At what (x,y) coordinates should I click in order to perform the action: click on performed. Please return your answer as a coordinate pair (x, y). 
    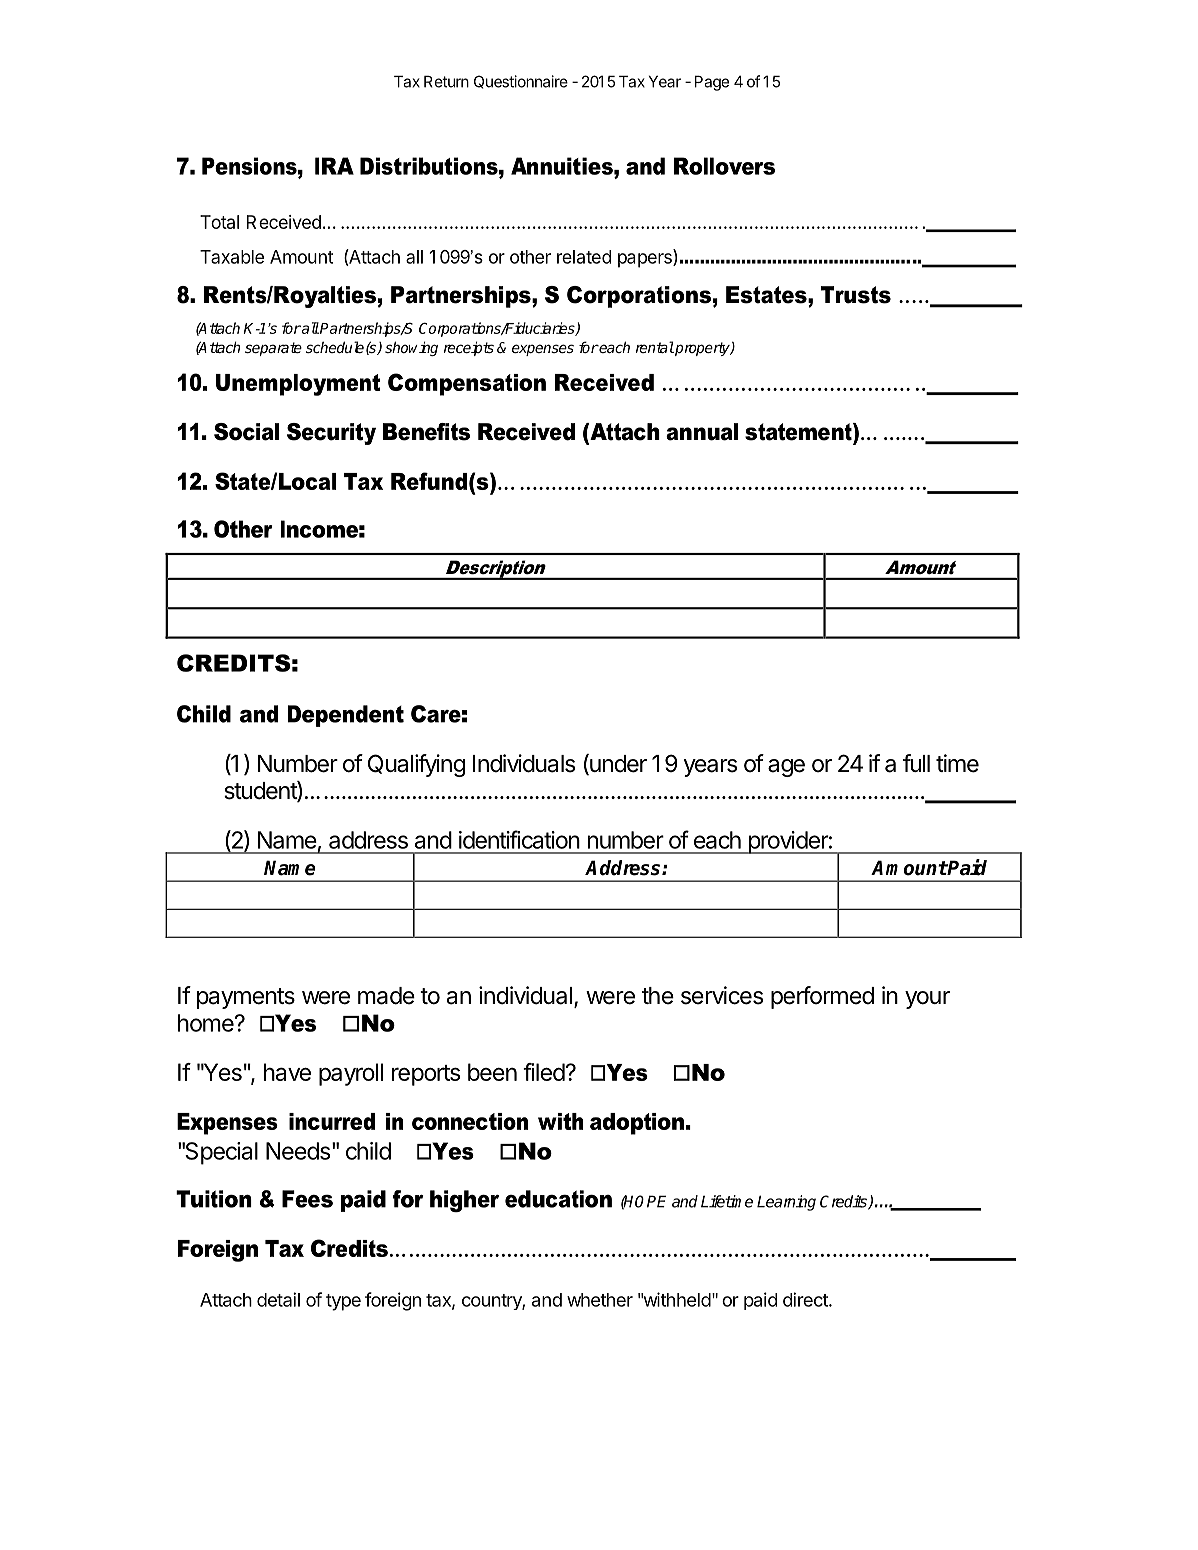
    Looking at the image, I should click on (822, 997).
